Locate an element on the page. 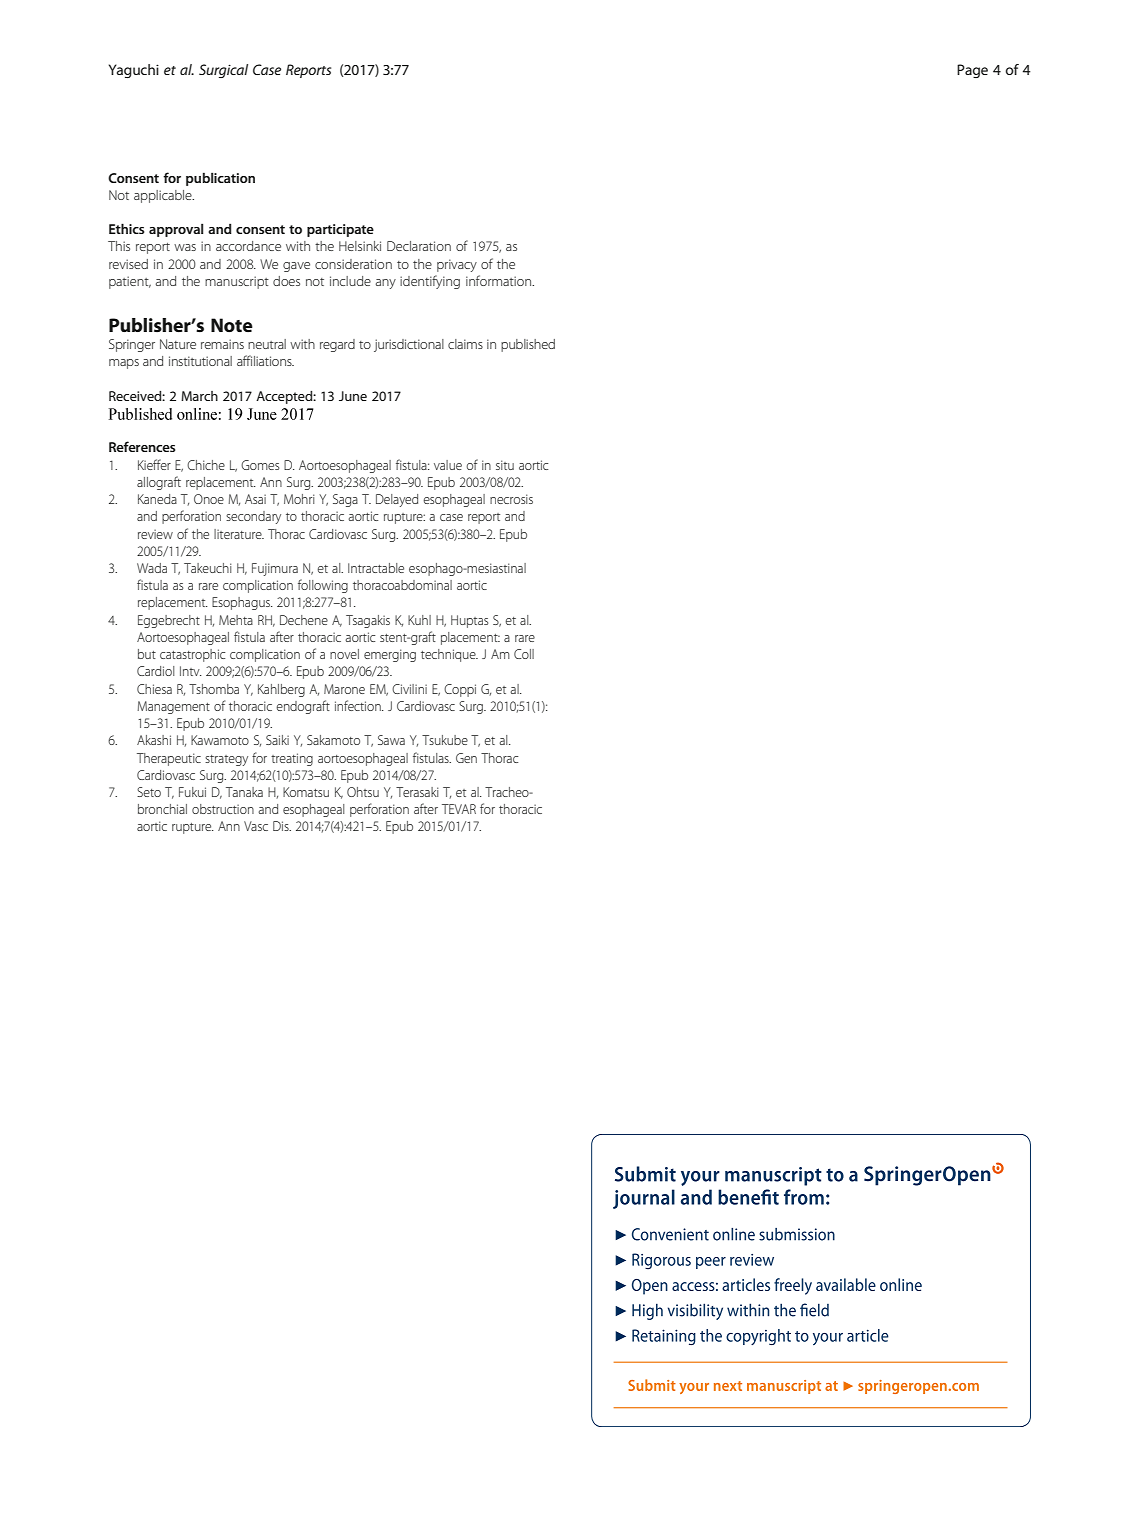 Image resolution: width=1139 pixels, height=1514 pixels. technique is located at coordinates (449, 655).
